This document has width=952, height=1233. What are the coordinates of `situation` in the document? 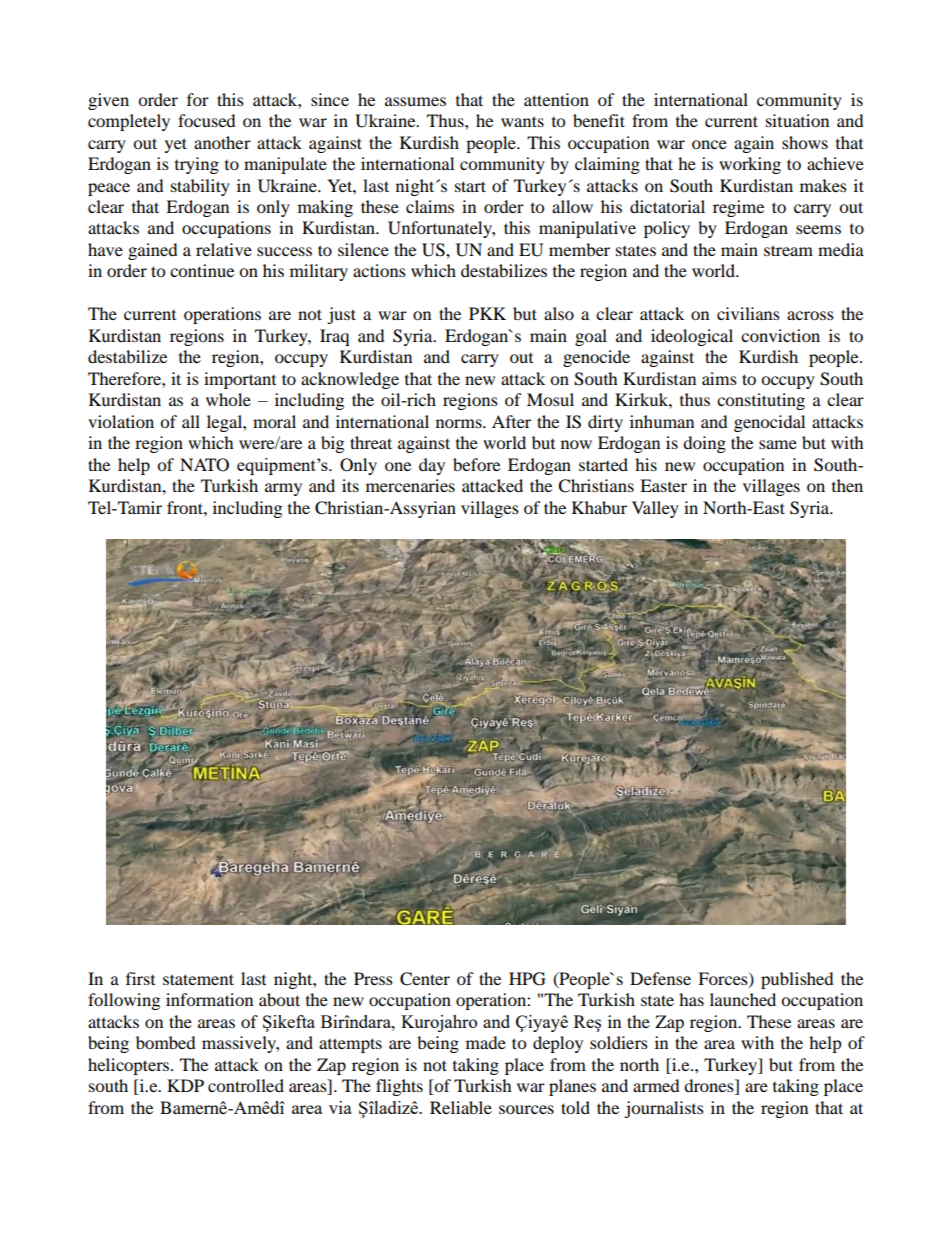 It's located at (797, 120).
